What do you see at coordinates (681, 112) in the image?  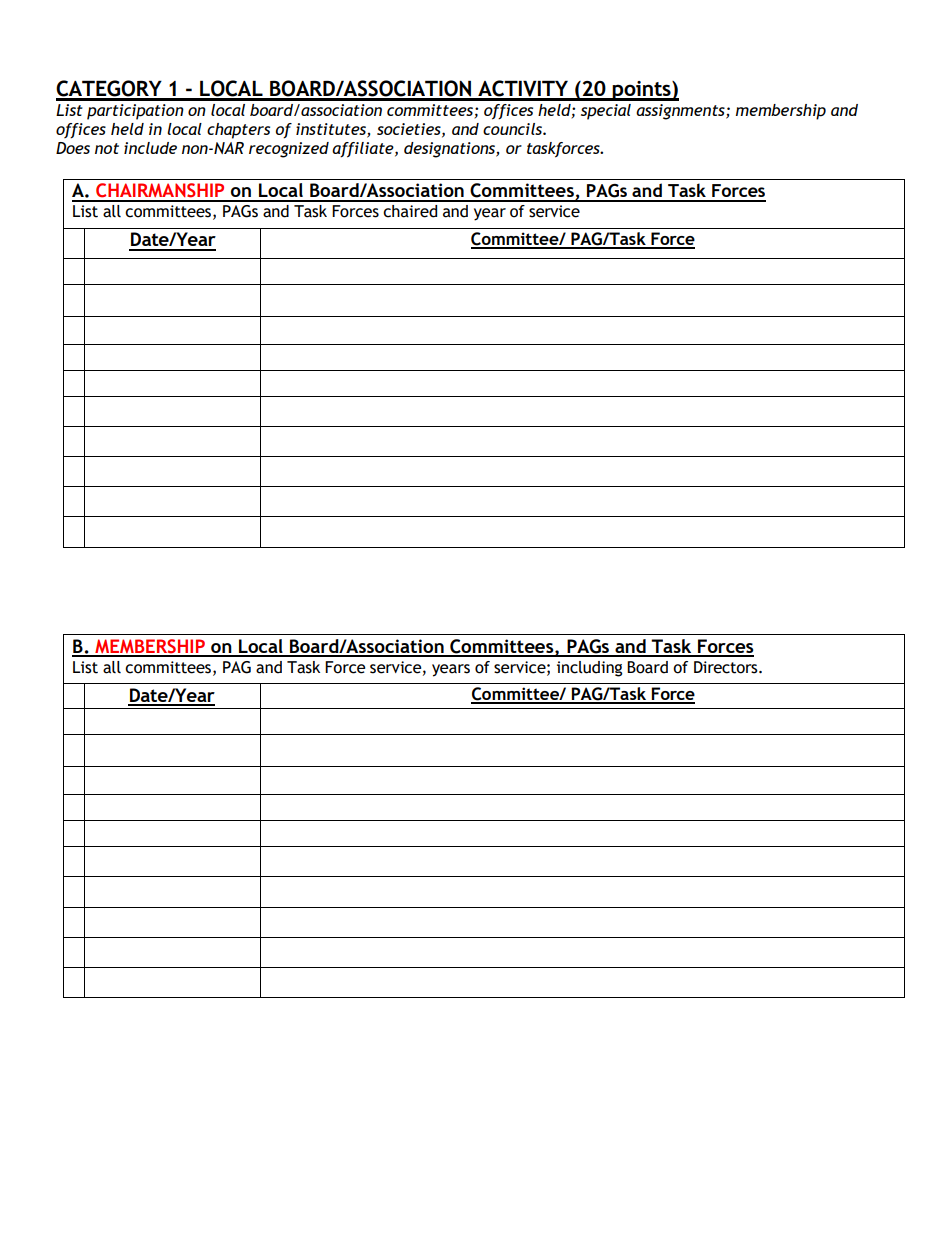 I see `assignments` at bounding box center [681, 112].
